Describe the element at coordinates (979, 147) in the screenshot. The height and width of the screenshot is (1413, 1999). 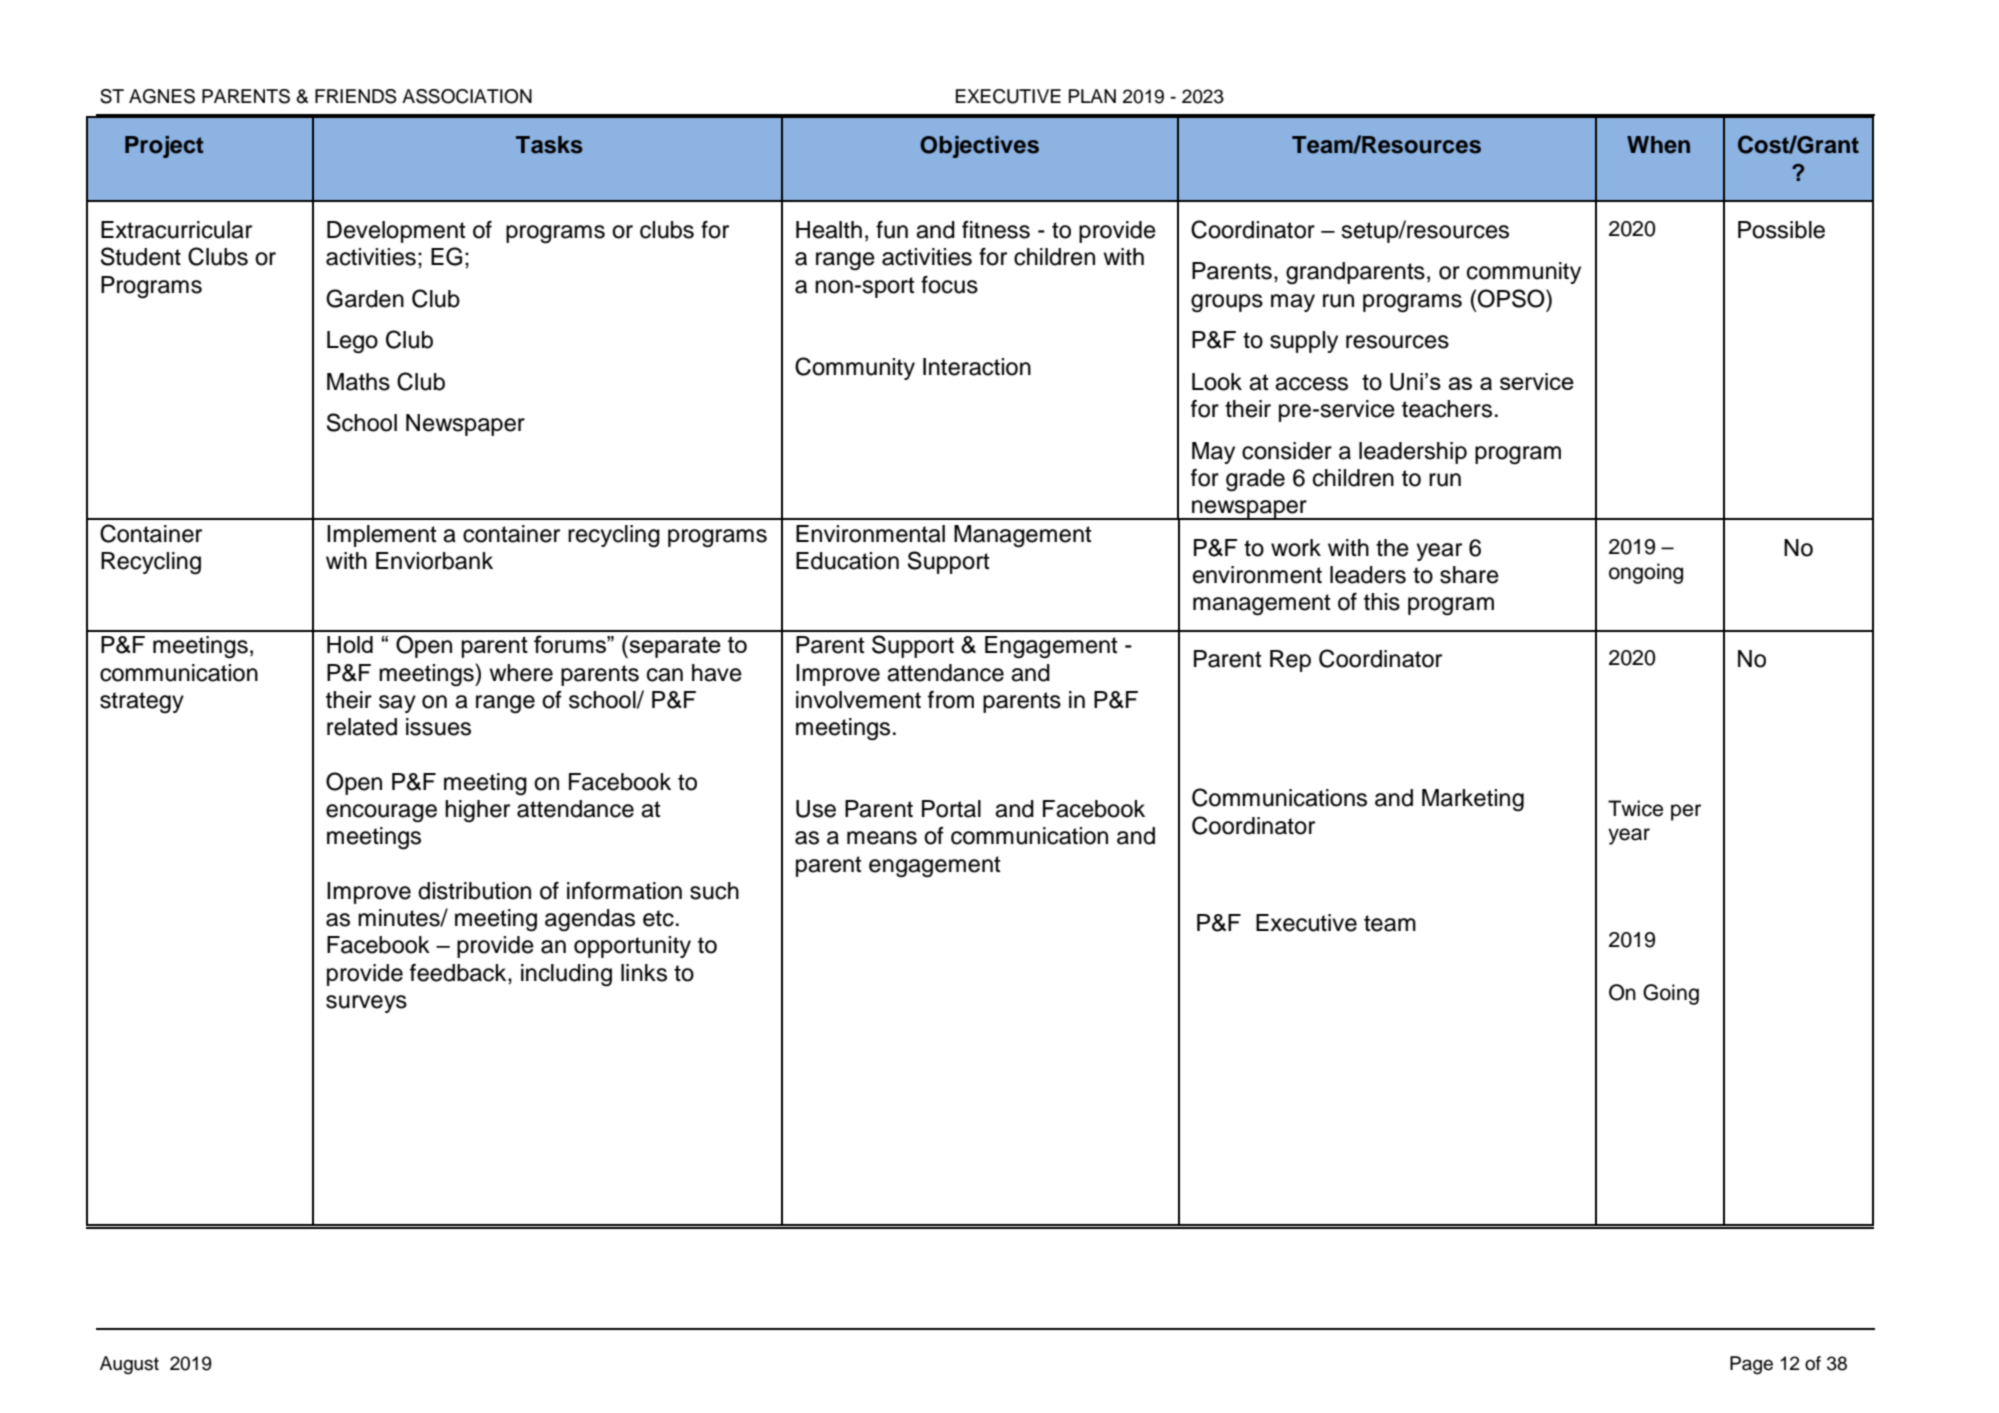
I see `Objectives` at that location.
